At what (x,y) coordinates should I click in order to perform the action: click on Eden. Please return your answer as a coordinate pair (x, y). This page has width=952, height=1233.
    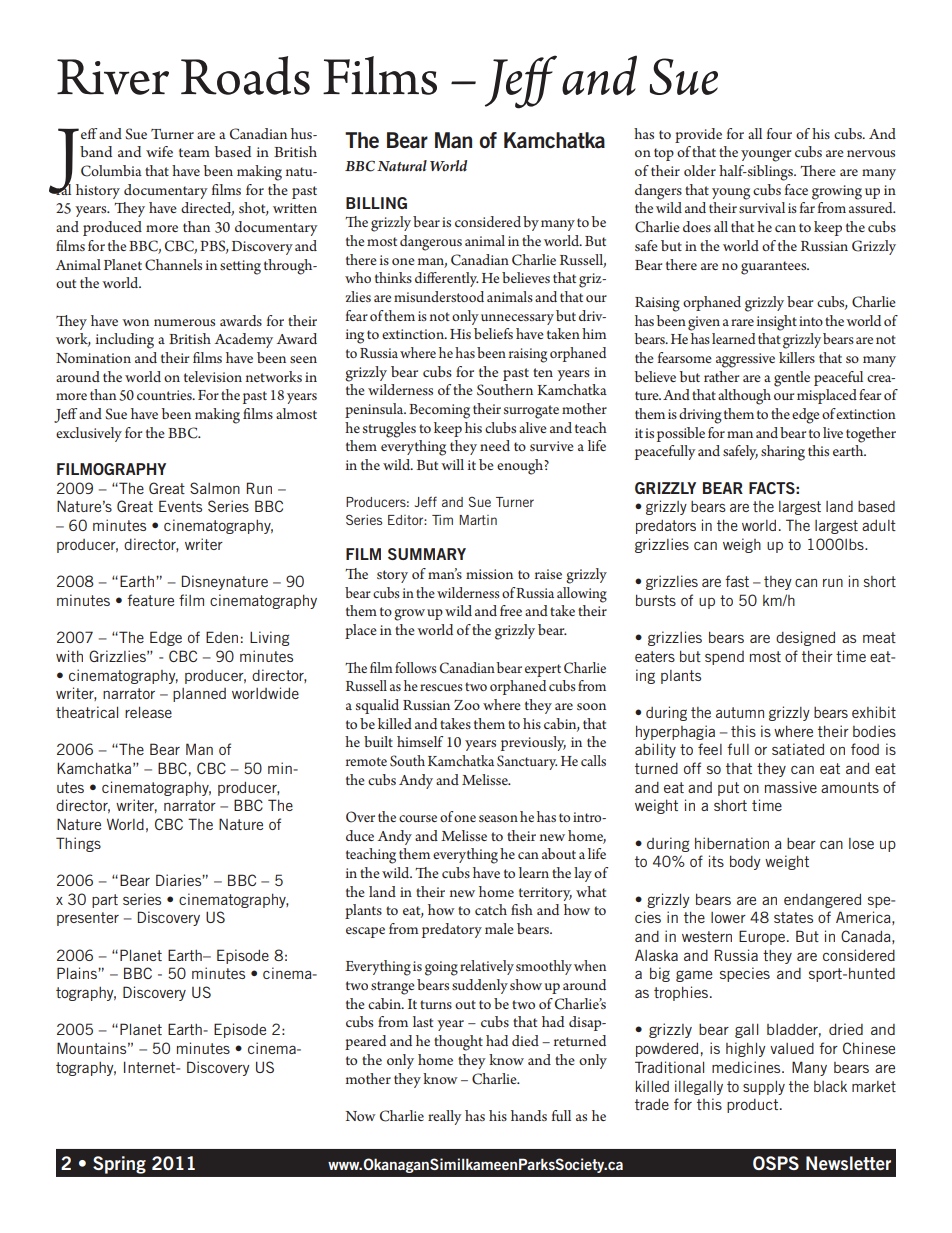
    Looking at the image, I should click on (222, 637).
